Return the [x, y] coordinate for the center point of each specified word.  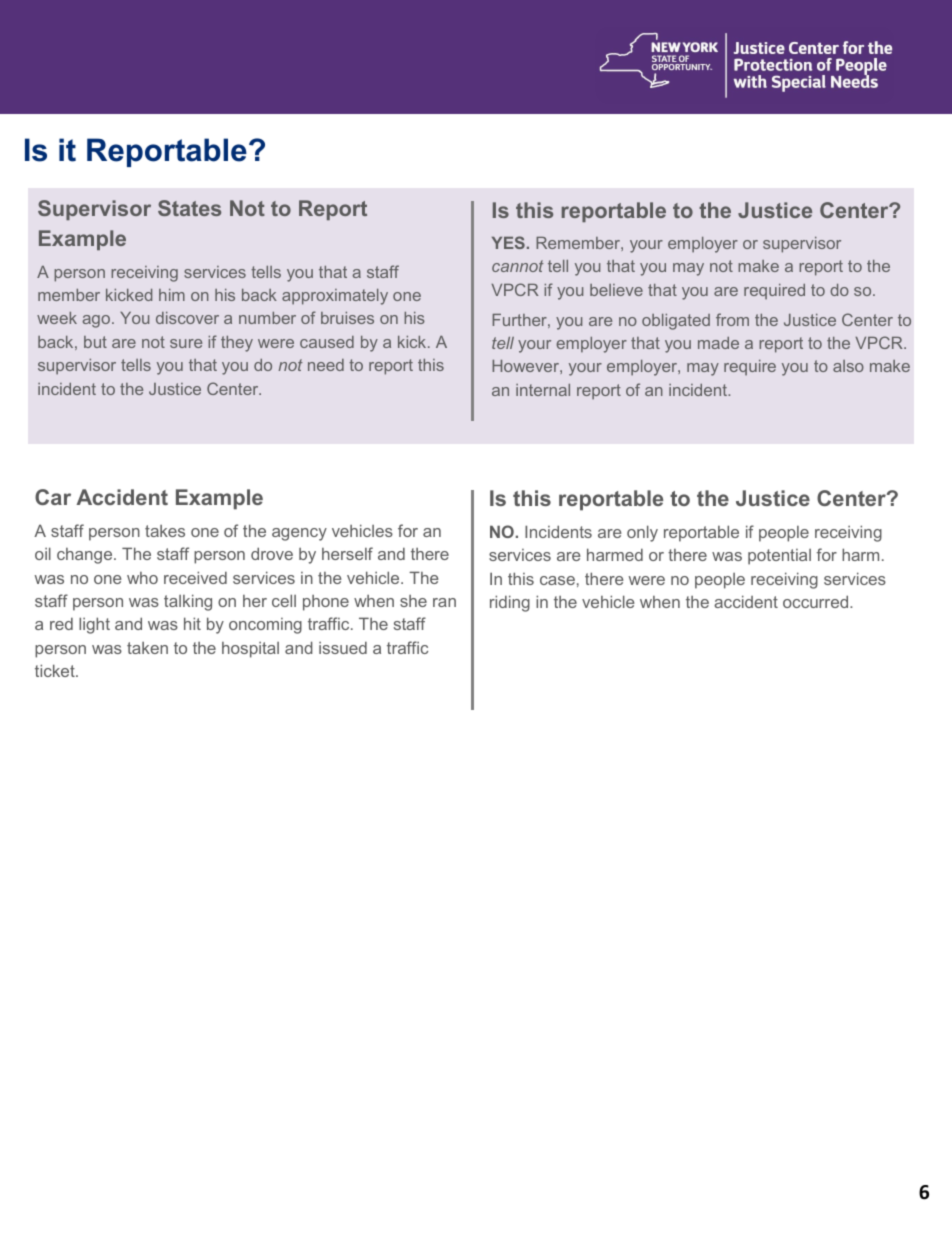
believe [616, 290]
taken [147, 648]
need [326, 365]
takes [165, 531]
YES [508, 242]
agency [299, 534]
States [189, 208]
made [718, 343]
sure [186, 343]
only [642, 533]
